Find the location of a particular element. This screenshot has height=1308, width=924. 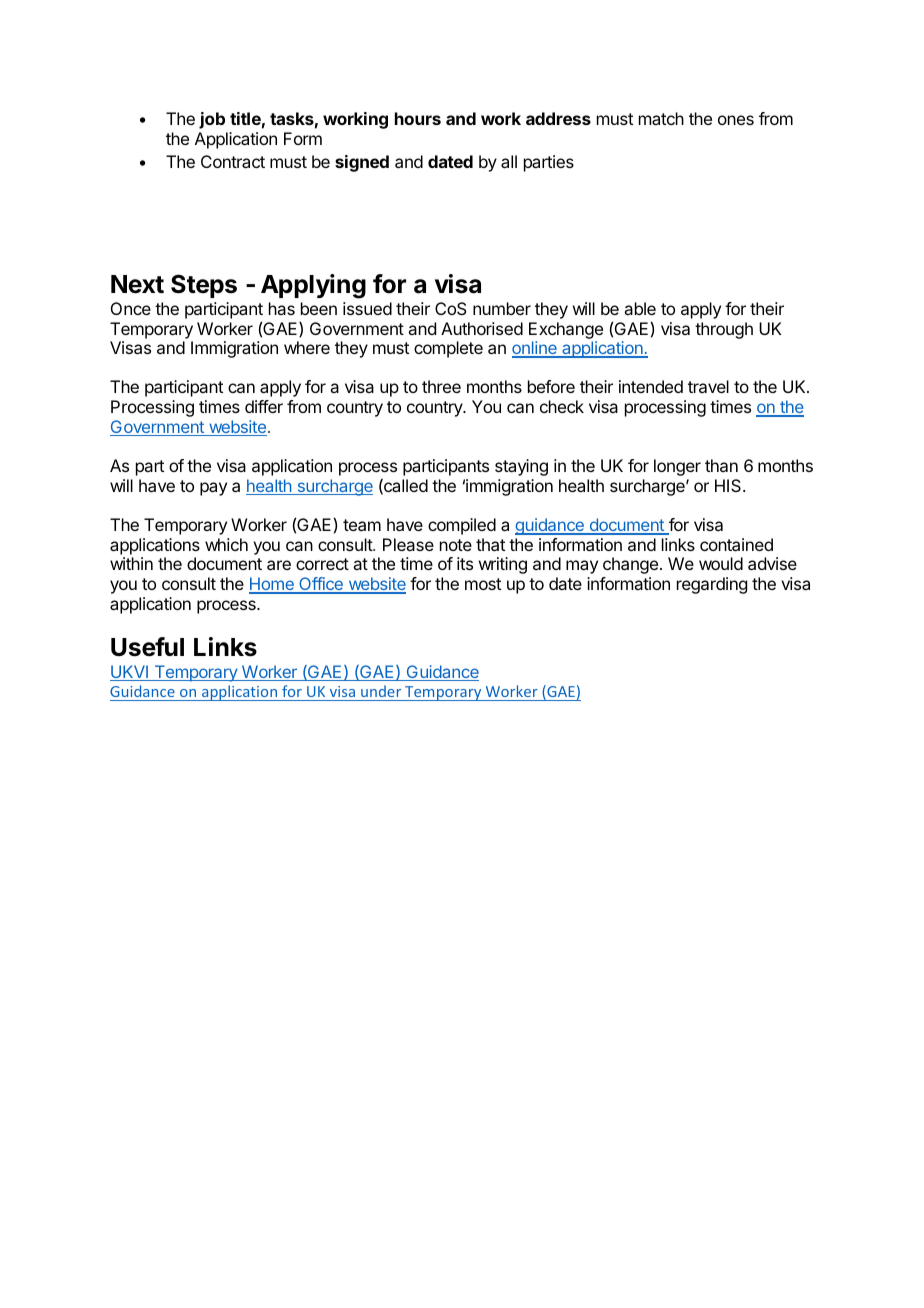

note is located at coordinates (456, 545).
